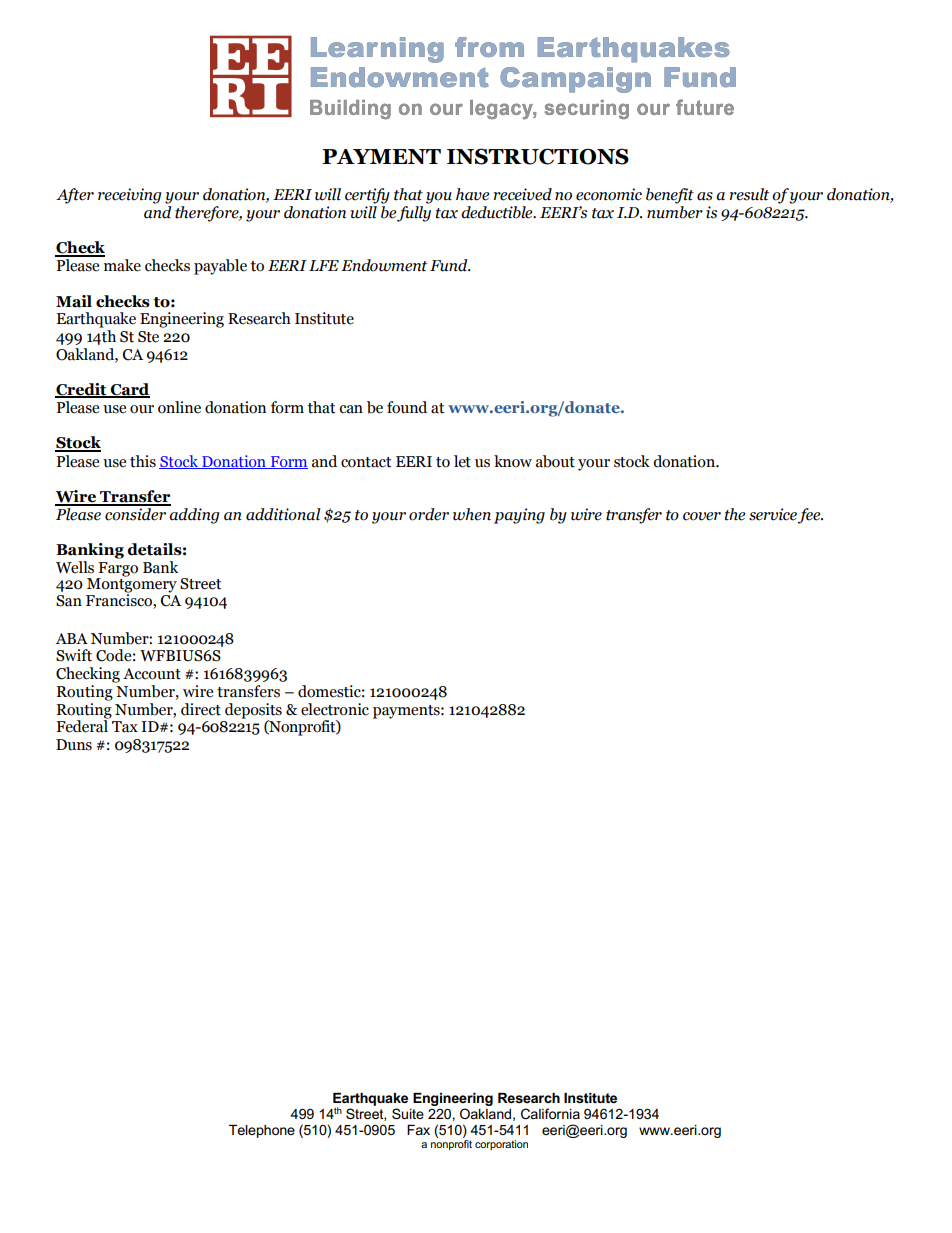 Image resolution: width=952 pixels, height=1233 pixels. I want to click on Suite, so click(408, 1113).
